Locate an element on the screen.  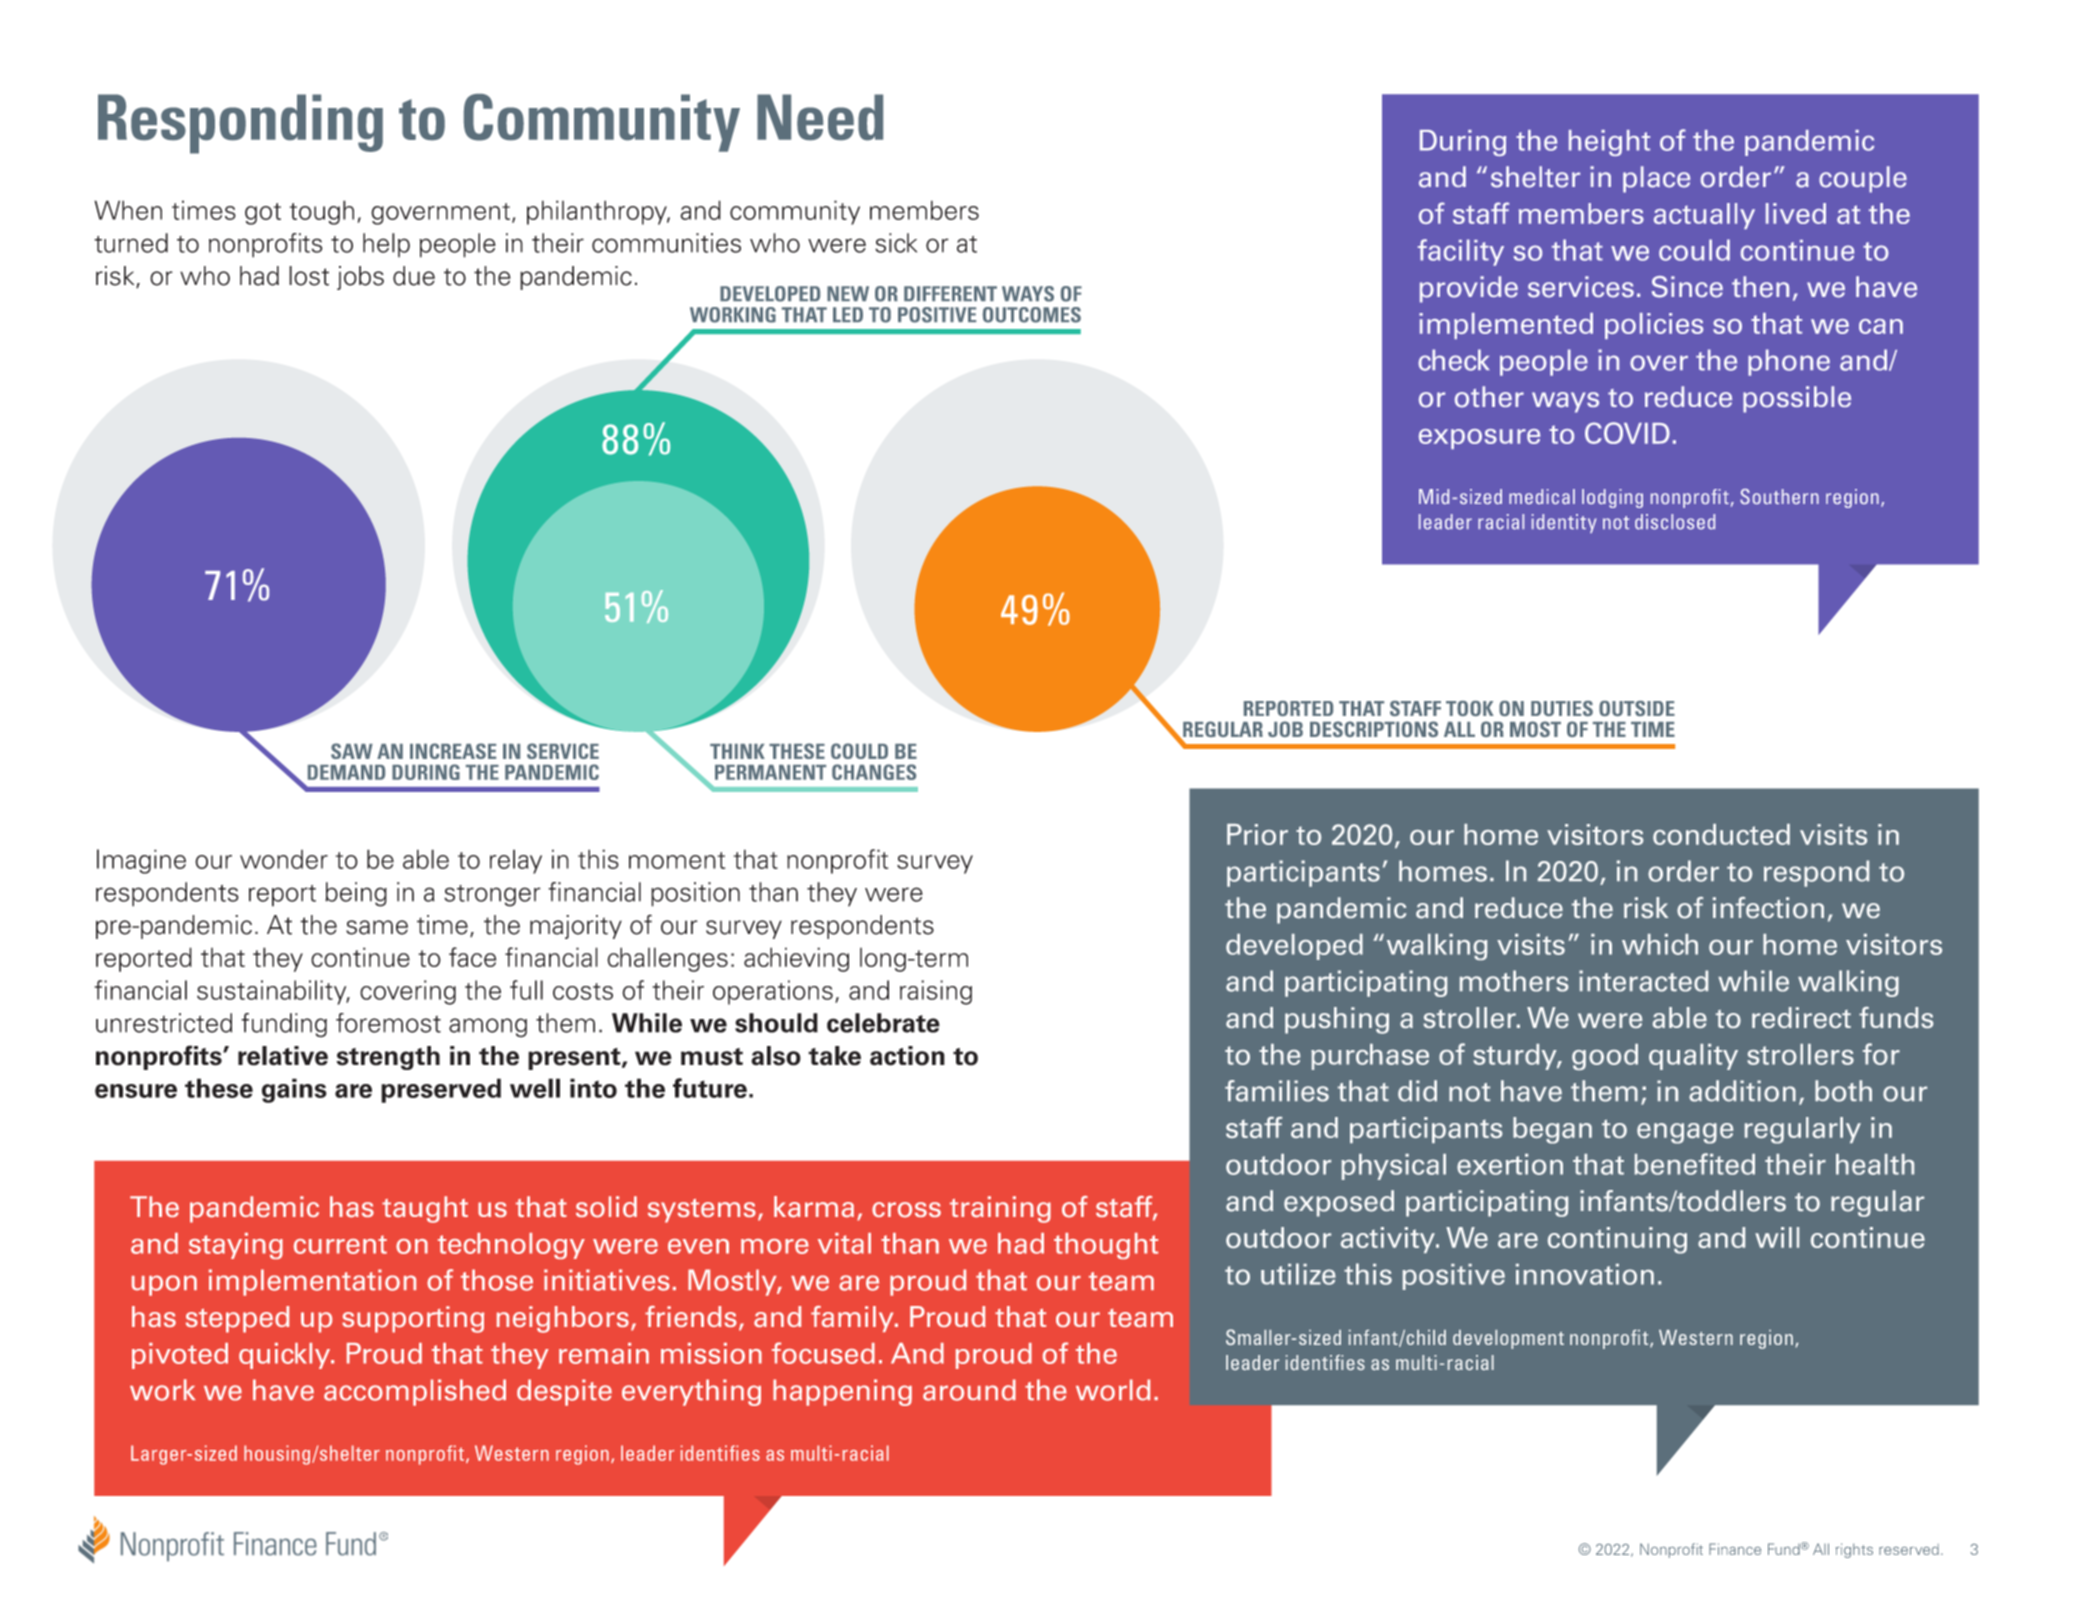
quality is located at coordinates (1693, 1057).
